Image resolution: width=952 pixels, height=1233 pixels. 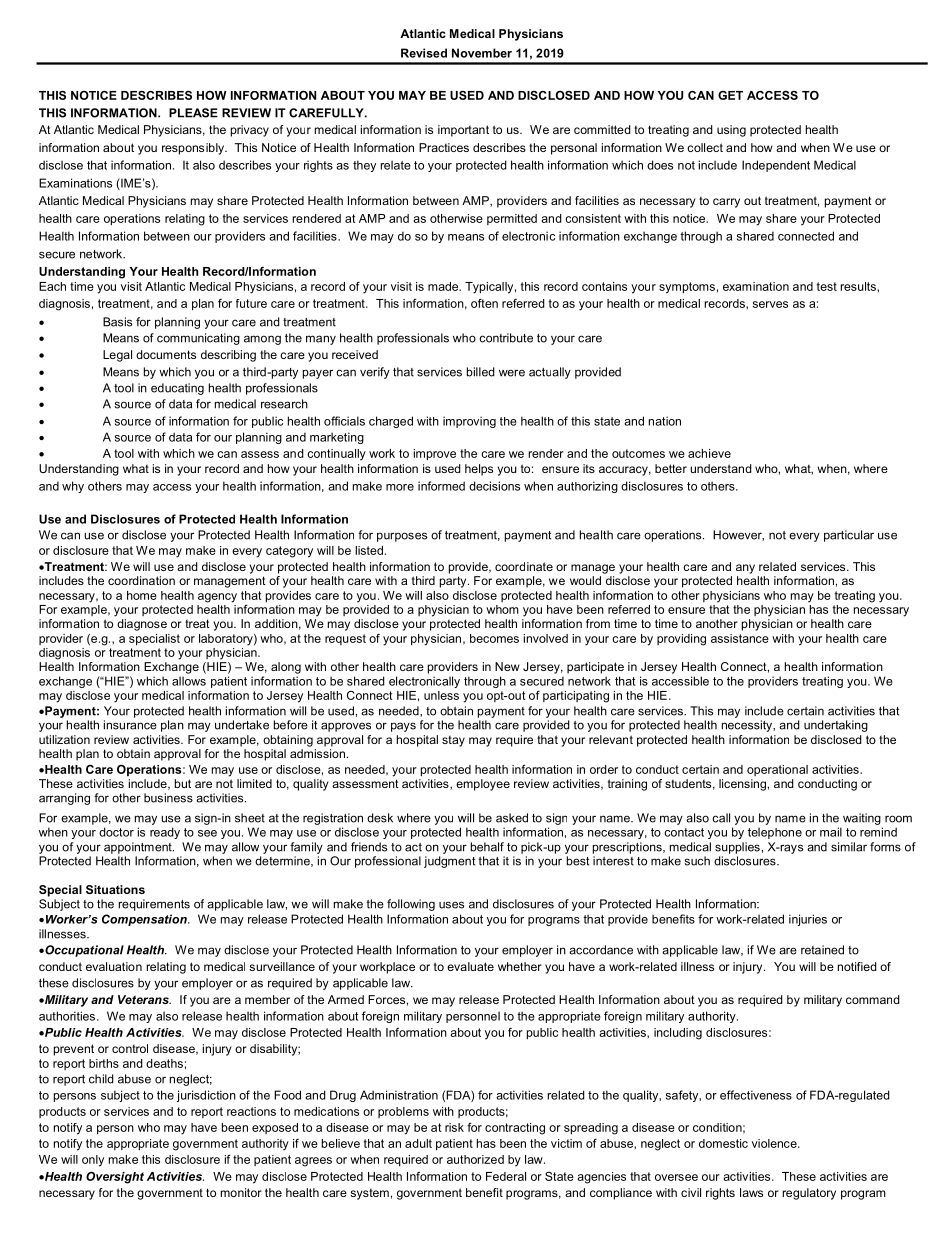 What do you see at coordinates (115, 1177) in the screenshot?
I see `Oversight` at bounding box center [115, 1177].
